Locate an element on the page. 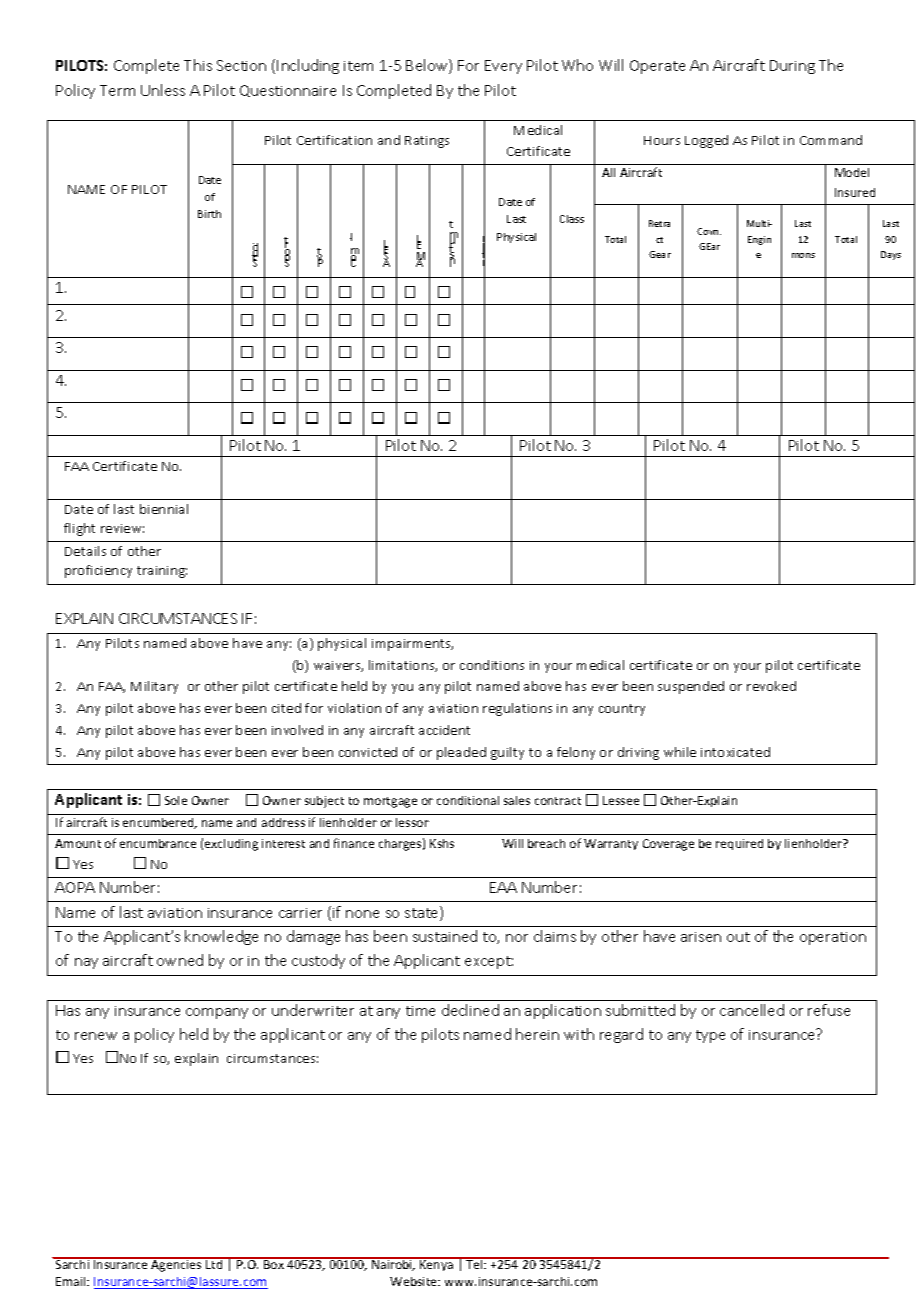  Ratings is located at coordinates (427, 142).
